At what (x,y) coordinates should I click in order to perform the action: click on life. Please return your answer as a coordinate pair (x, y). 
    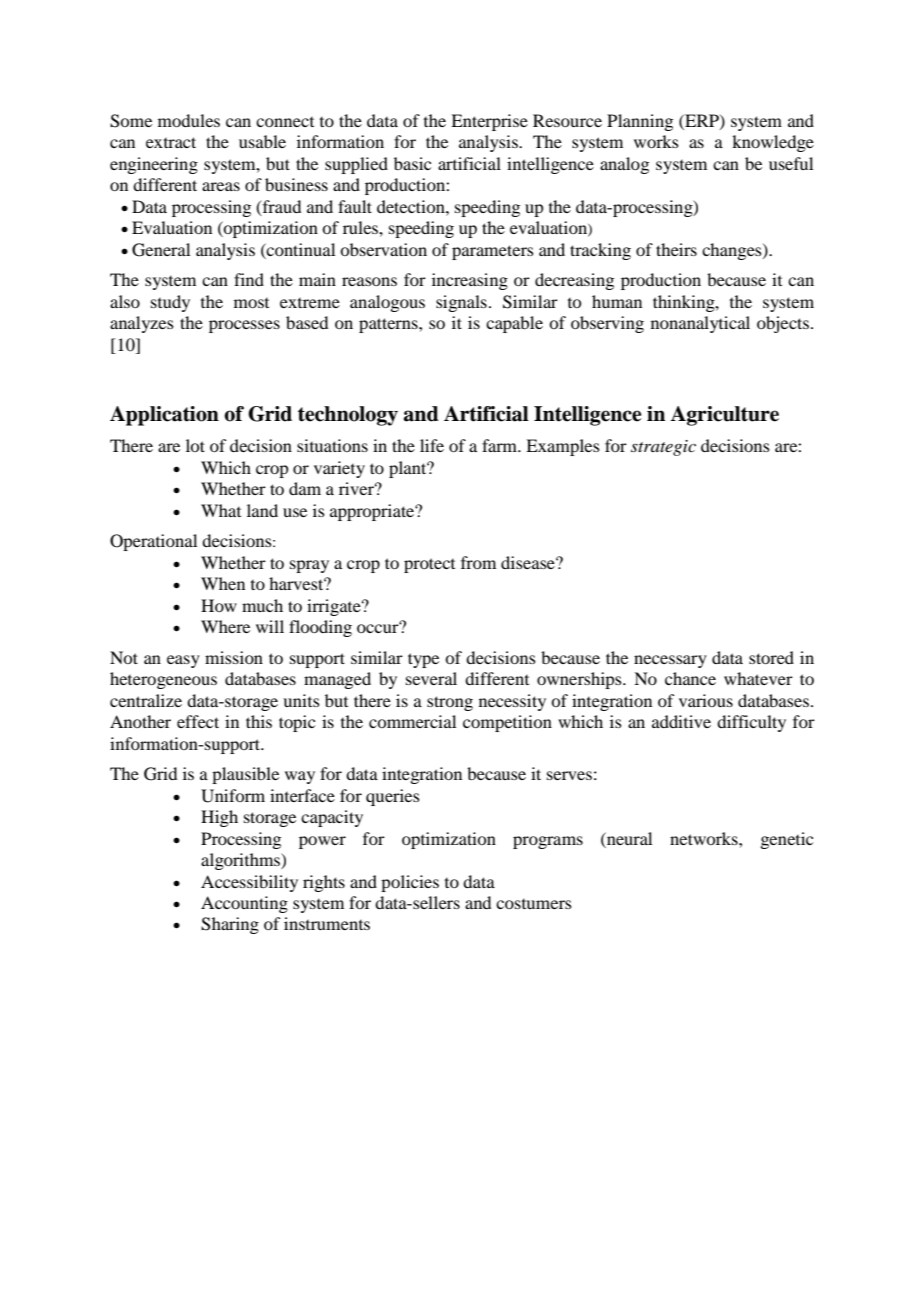
    Looking at the image, I should click on (432, 445).
